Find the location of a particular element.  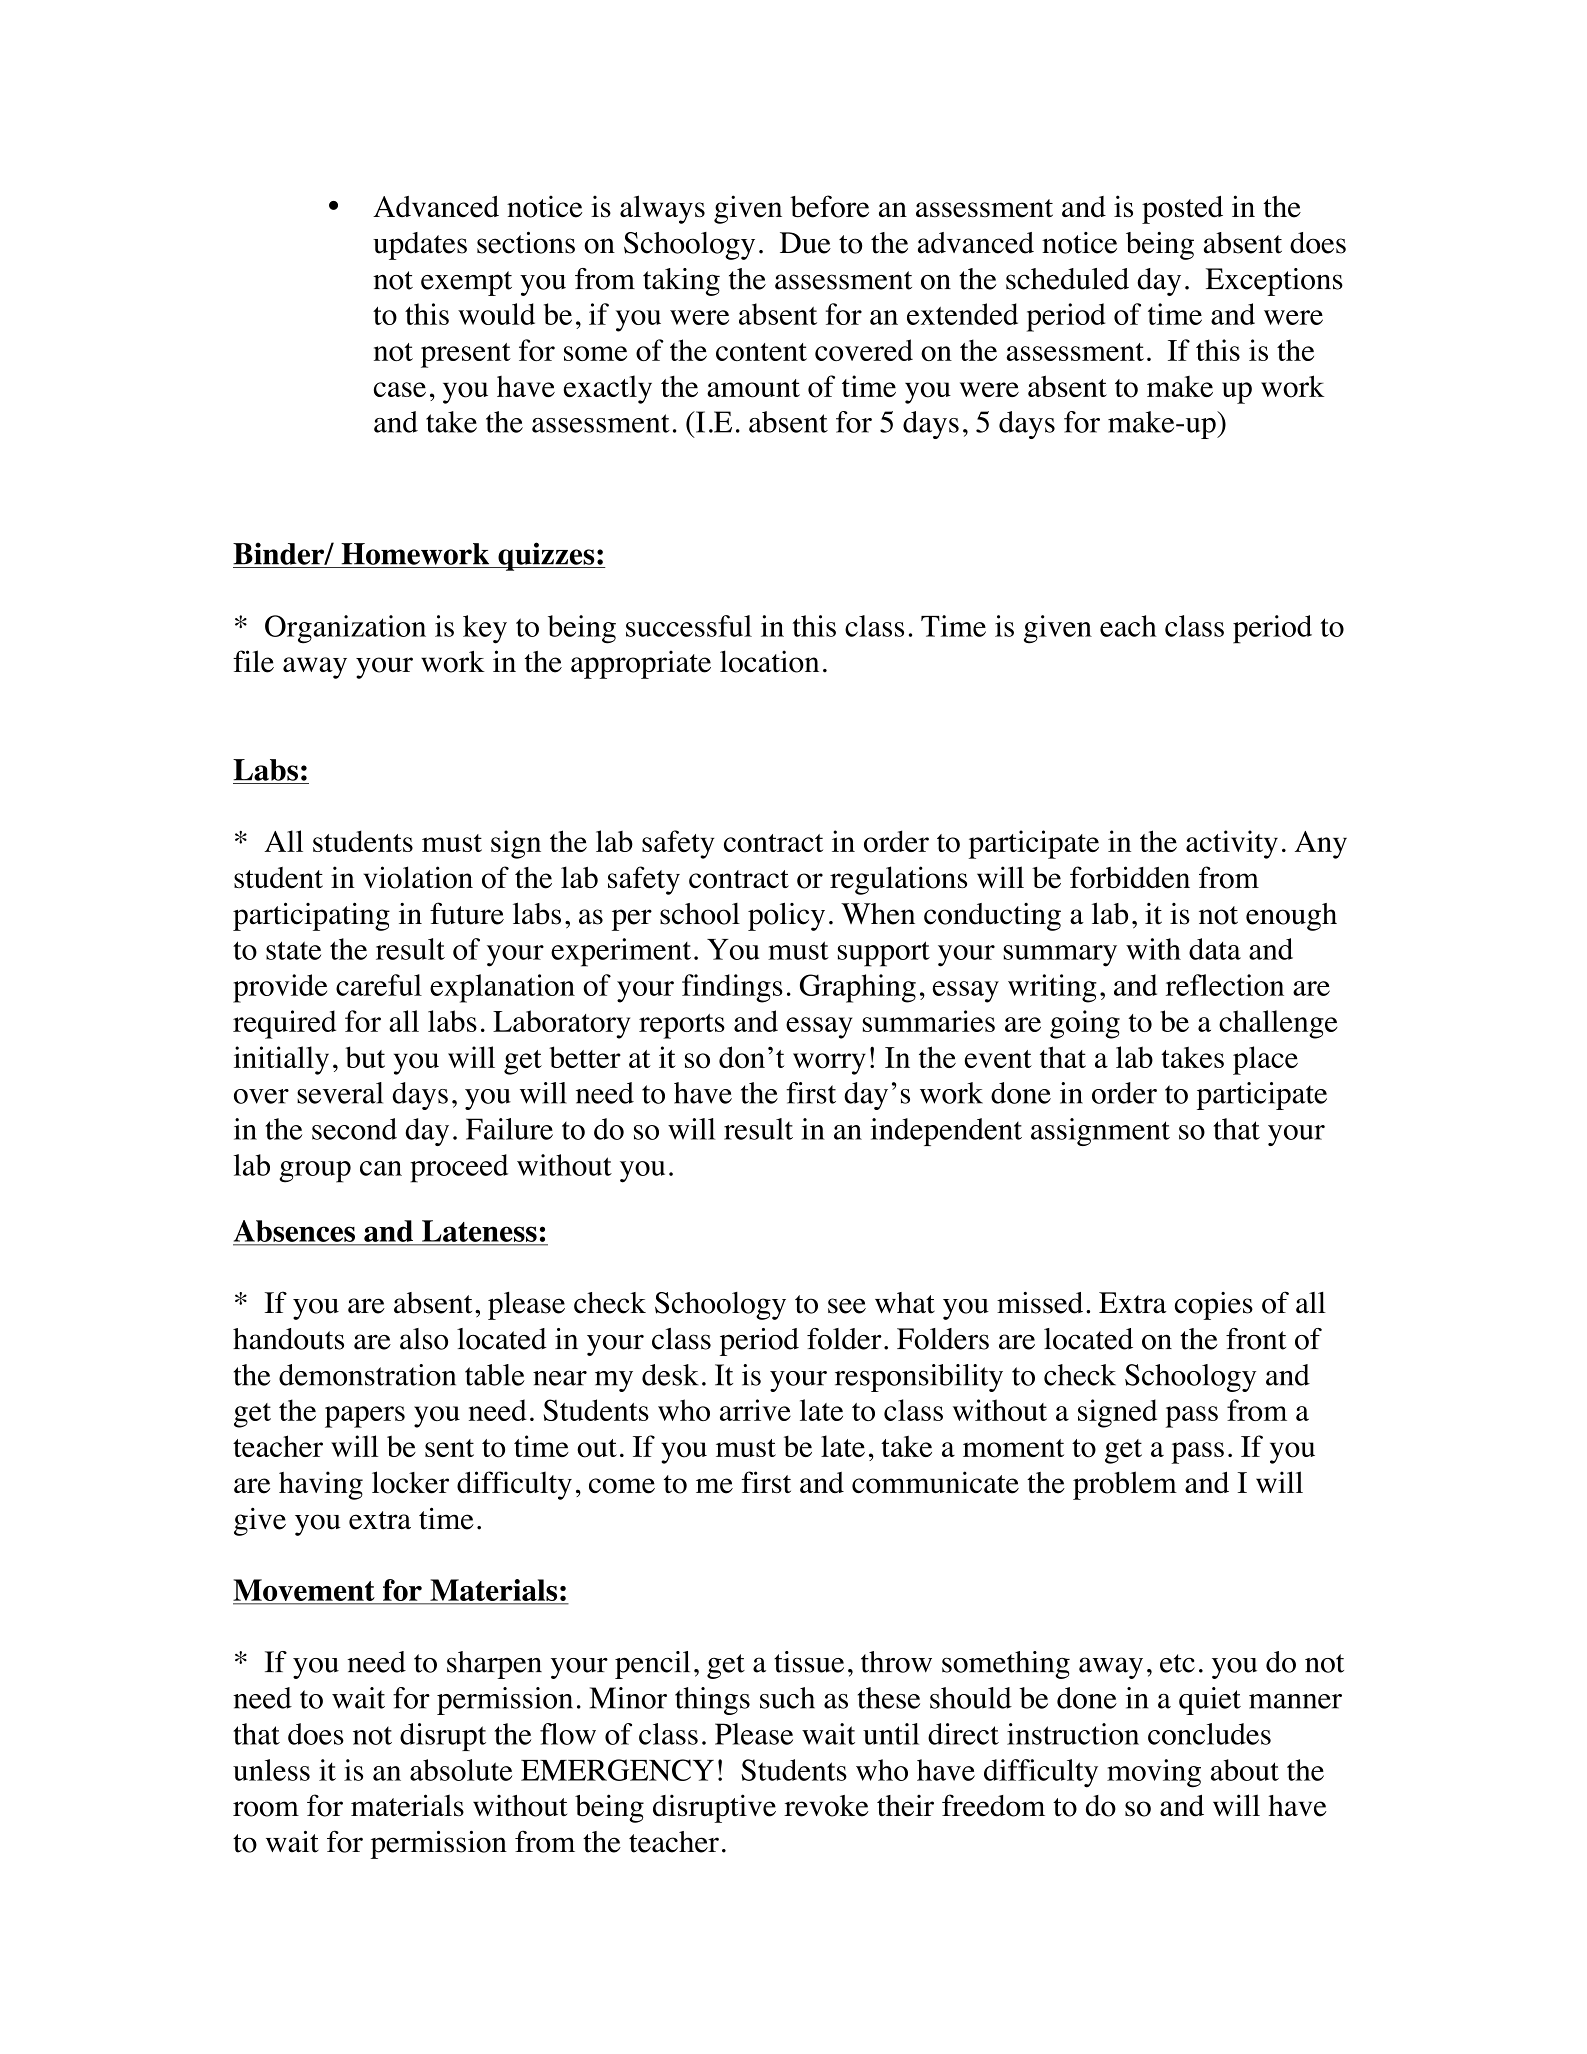

Organization is located at coordinates (345, 629).
